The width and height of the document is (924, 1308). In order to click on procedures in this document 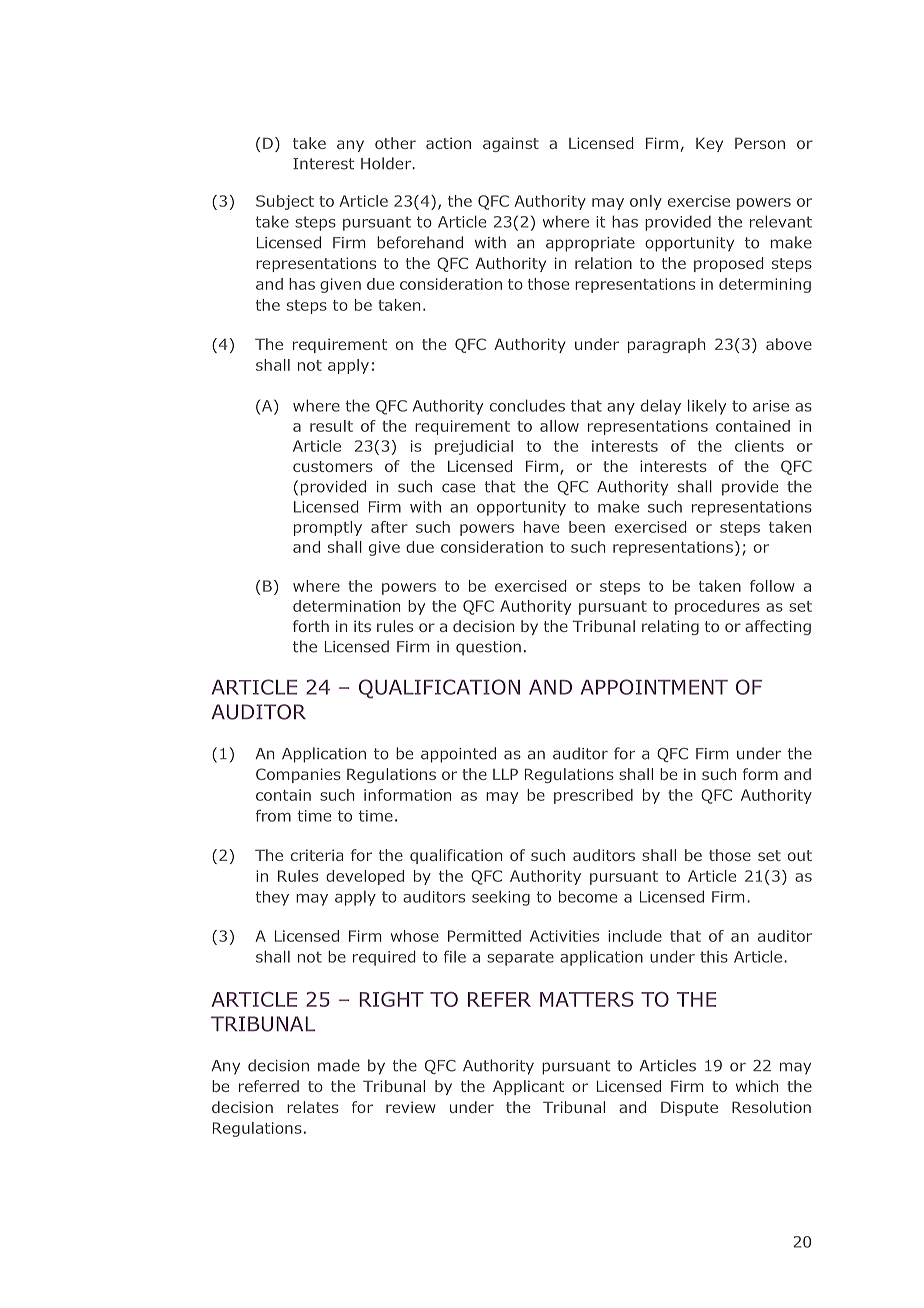, I will do `click(717, 607)`.
